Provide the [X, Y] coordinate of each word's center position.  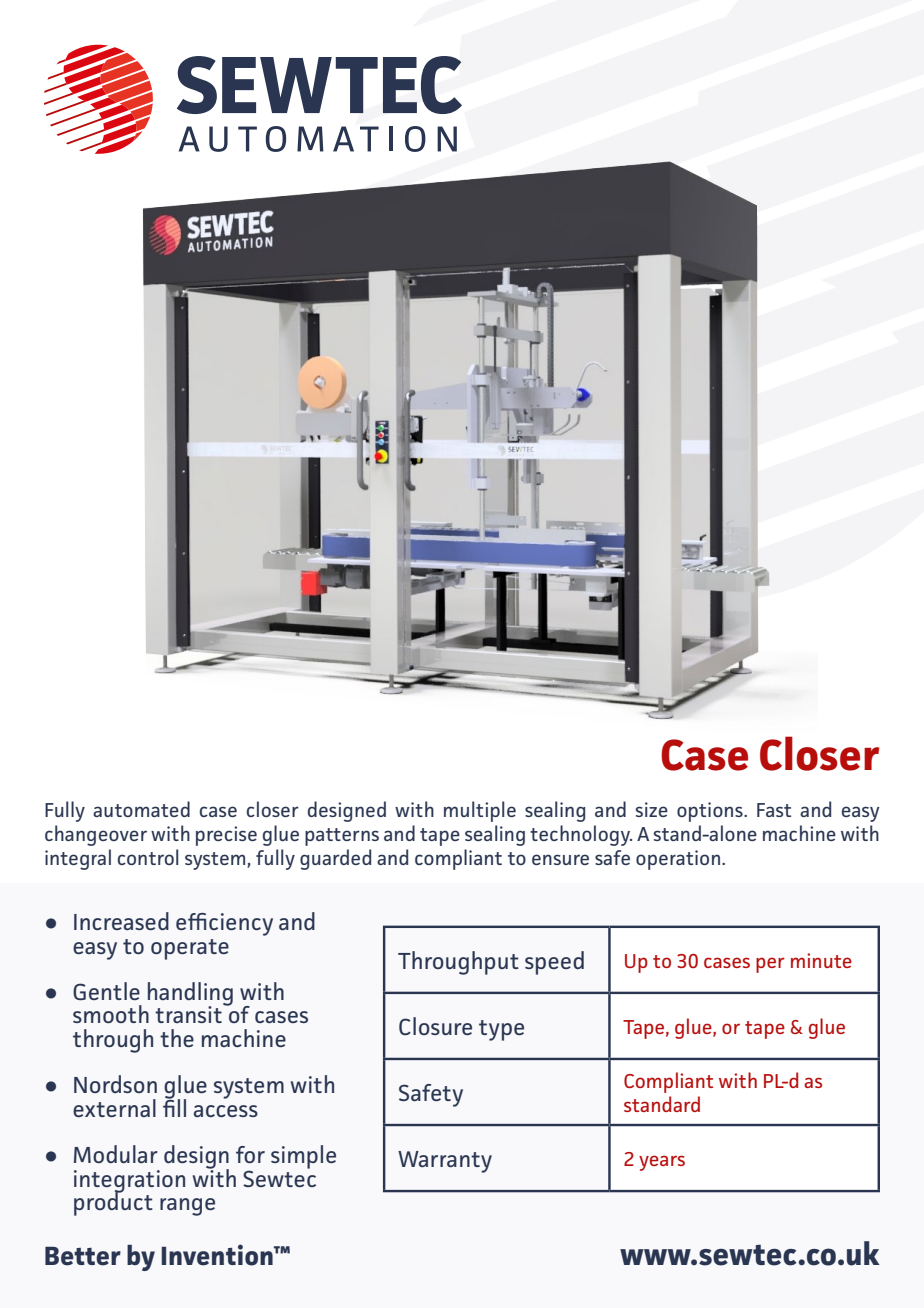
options [711, 812]
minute [821, 960]
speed [554, 963]
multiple [480, 811]
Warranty [445, 1162]
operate [190, 949]
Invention [218, 1255]
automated [141, 809]
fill [174, 1106]
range [187, 1207]
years [662, 1163]
